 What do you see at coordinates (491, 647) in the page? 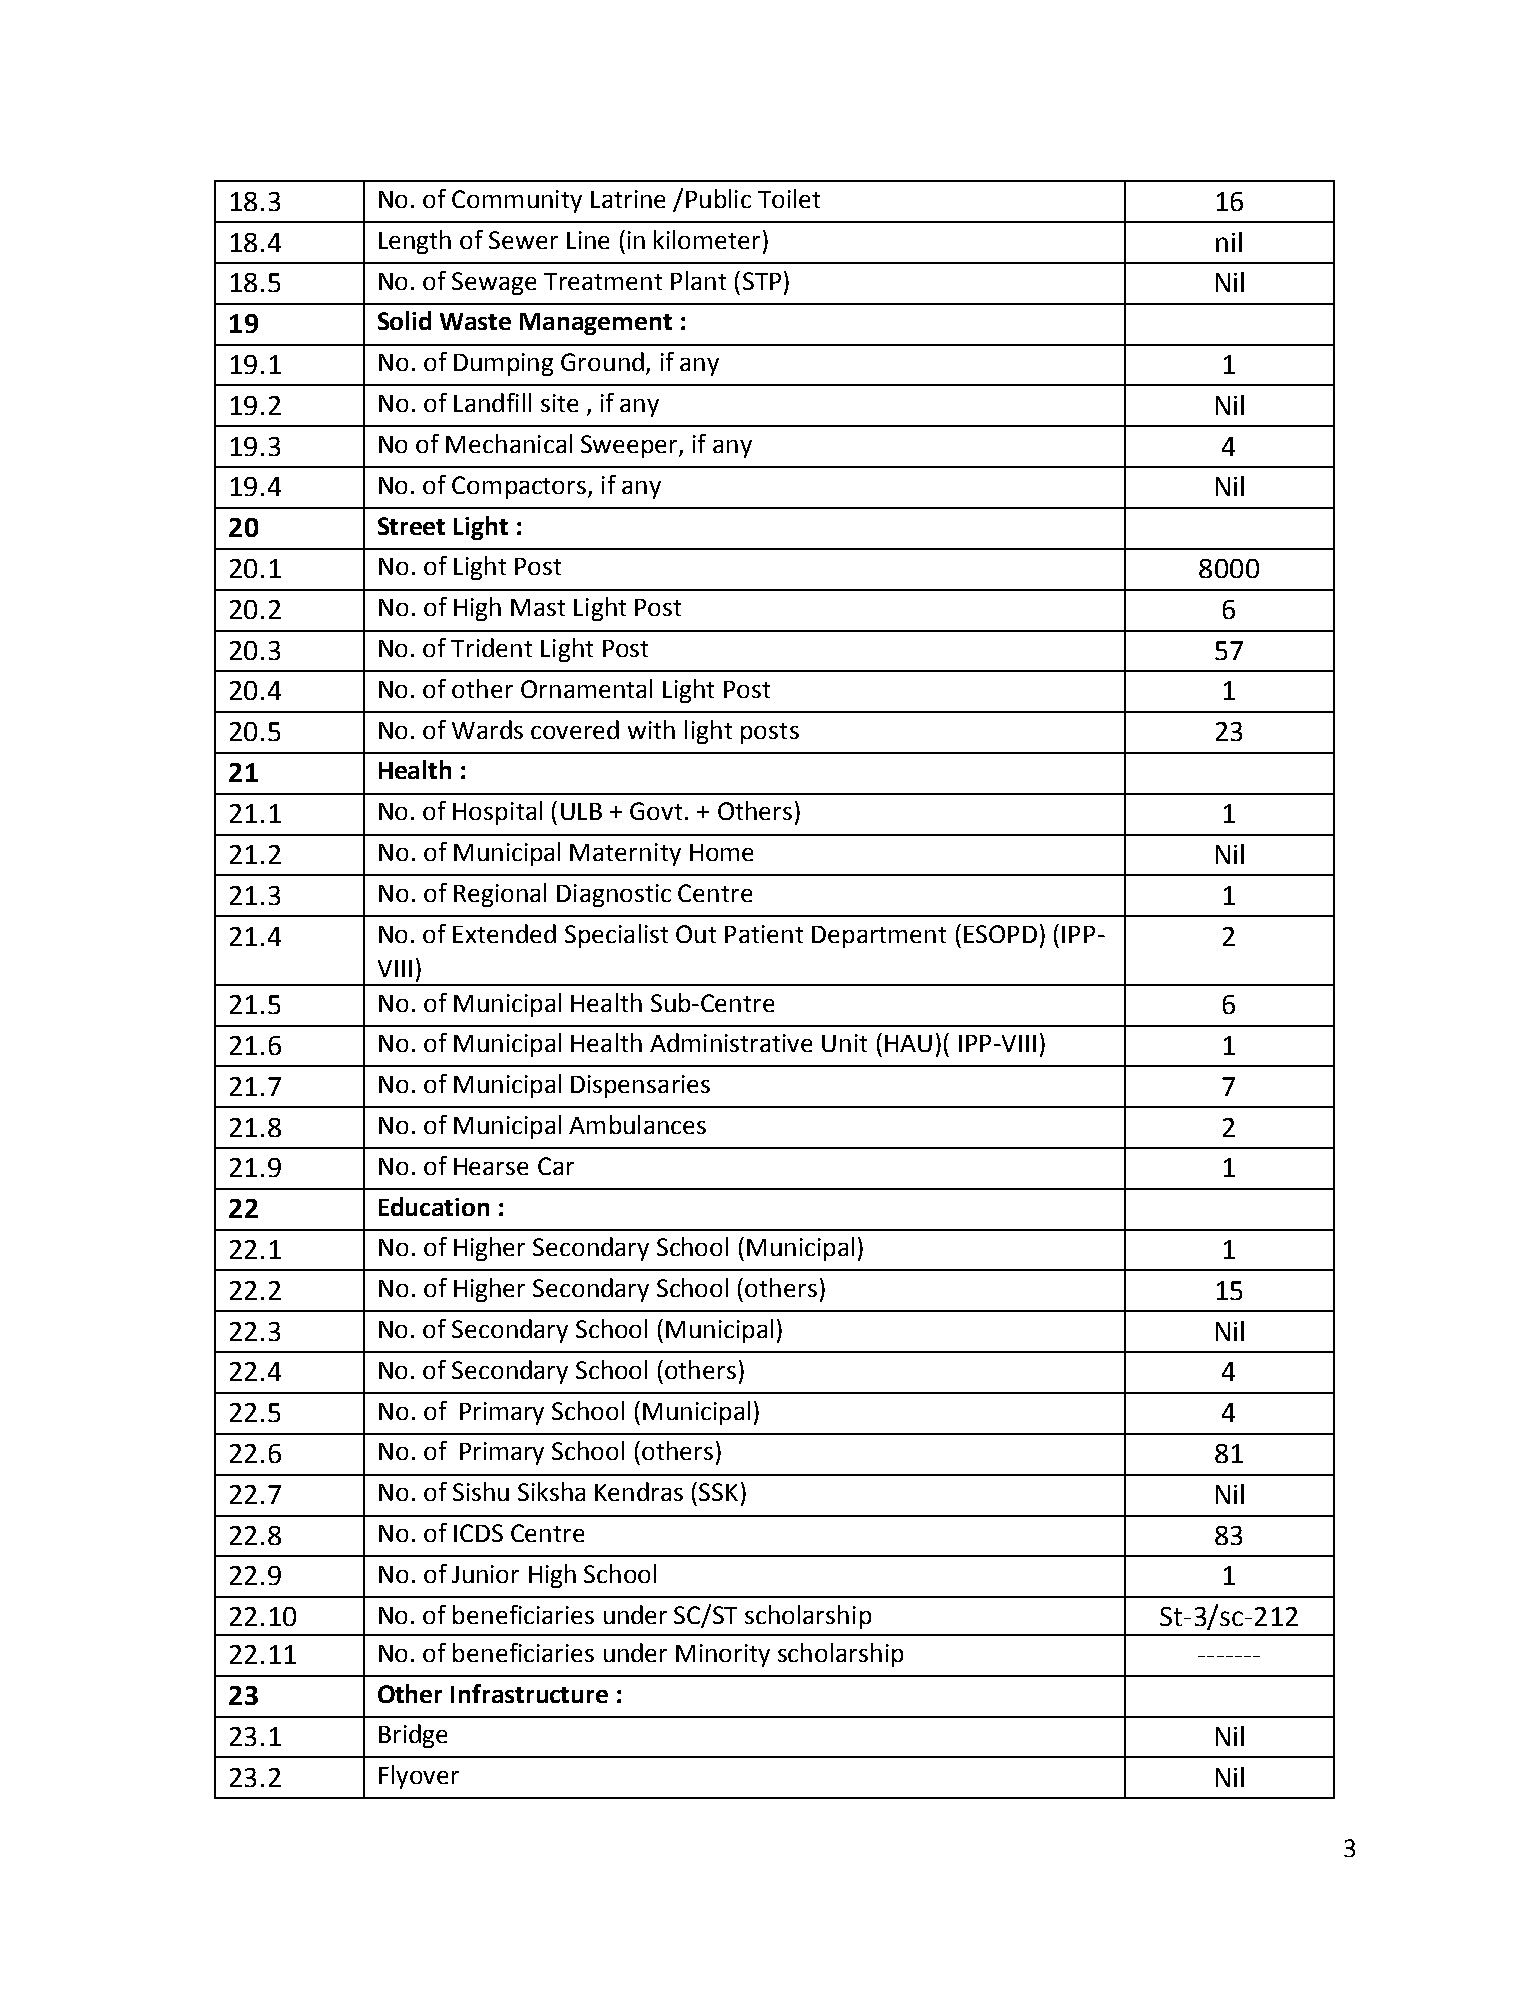
I see `Trident` at bounding box center [491, 647].
